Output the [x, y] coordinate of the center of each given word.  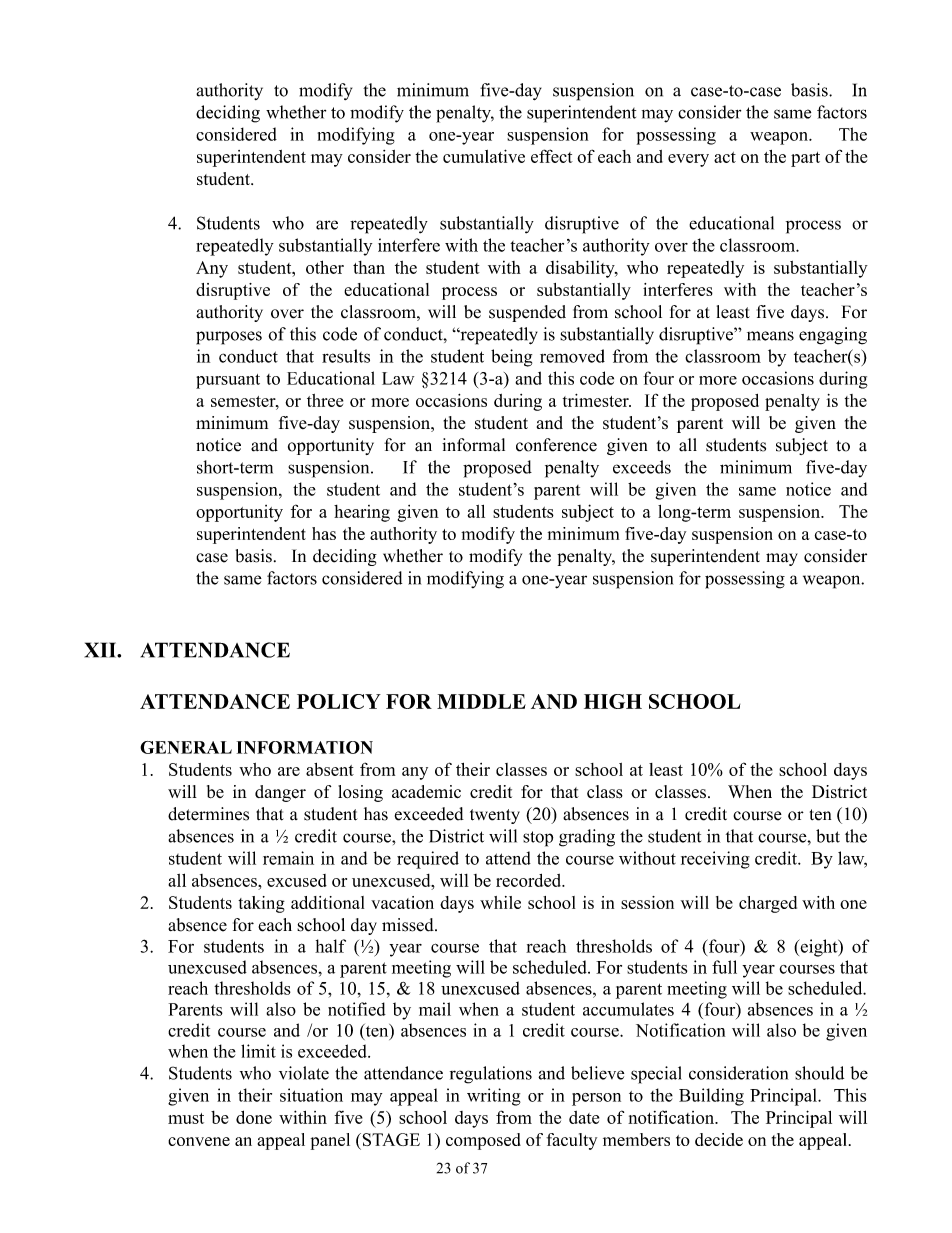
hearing [362, 513]
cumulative [484, 156]
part [805, 159]
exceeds [642, 467]
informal [473, 445]
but [828, 836]
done [254, 1117]
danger [280, 793]
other [325, 267]
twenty [495, 816]
